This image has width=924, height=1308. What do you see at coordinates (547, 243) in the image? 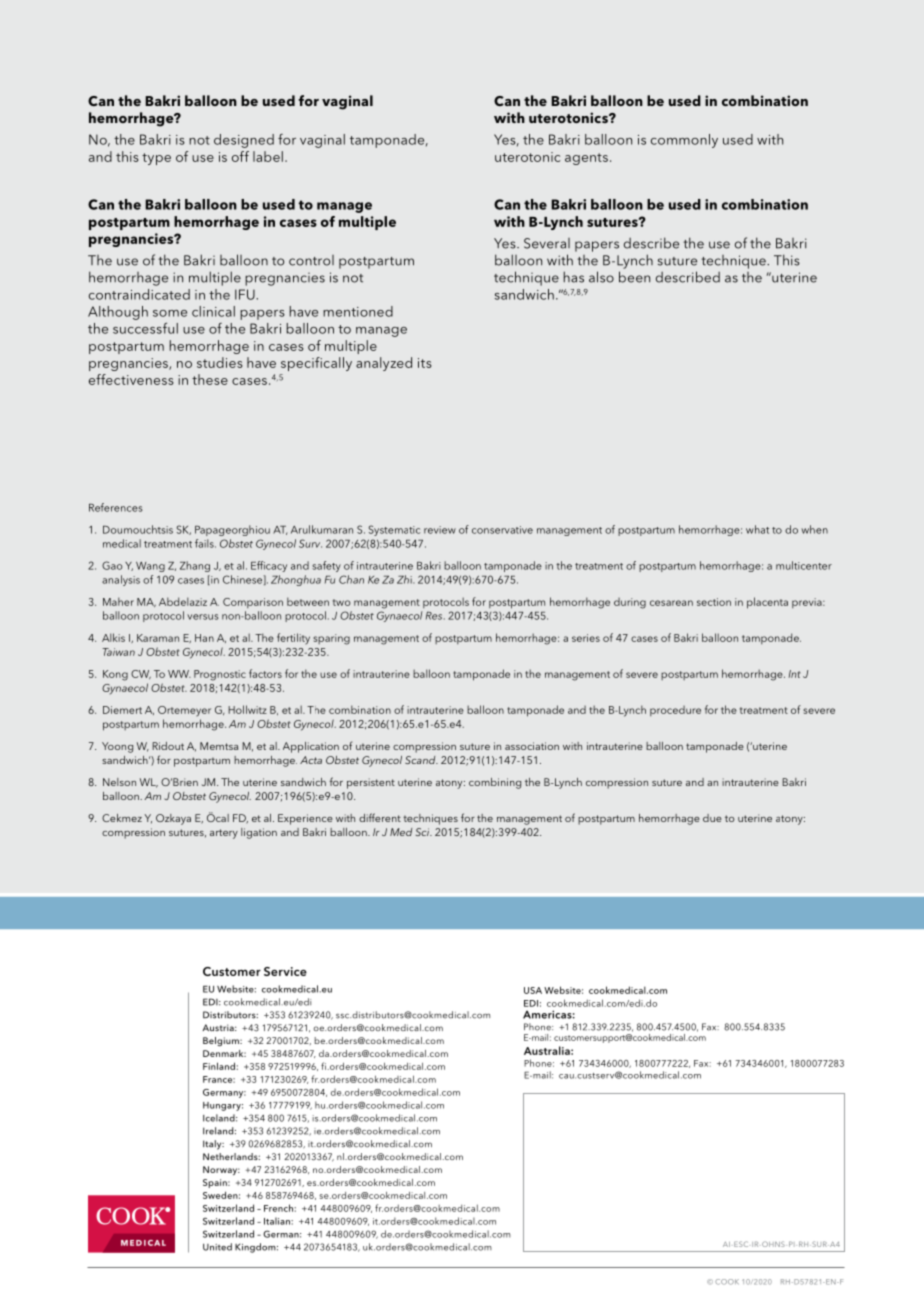
I see `Several` at bounding box center [547, 243].
